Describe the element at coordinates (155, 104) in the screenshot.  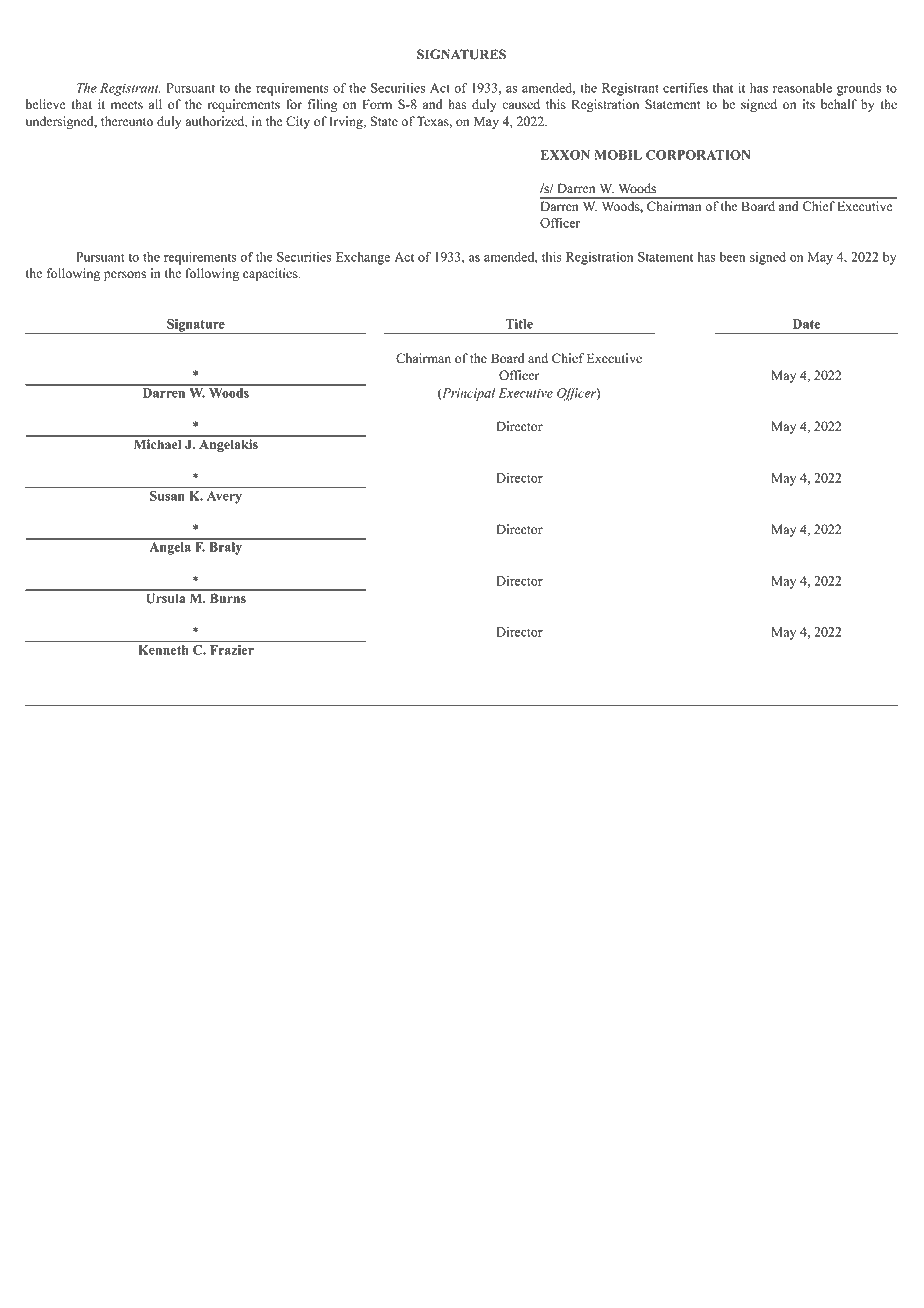
I see `all` at that location.
